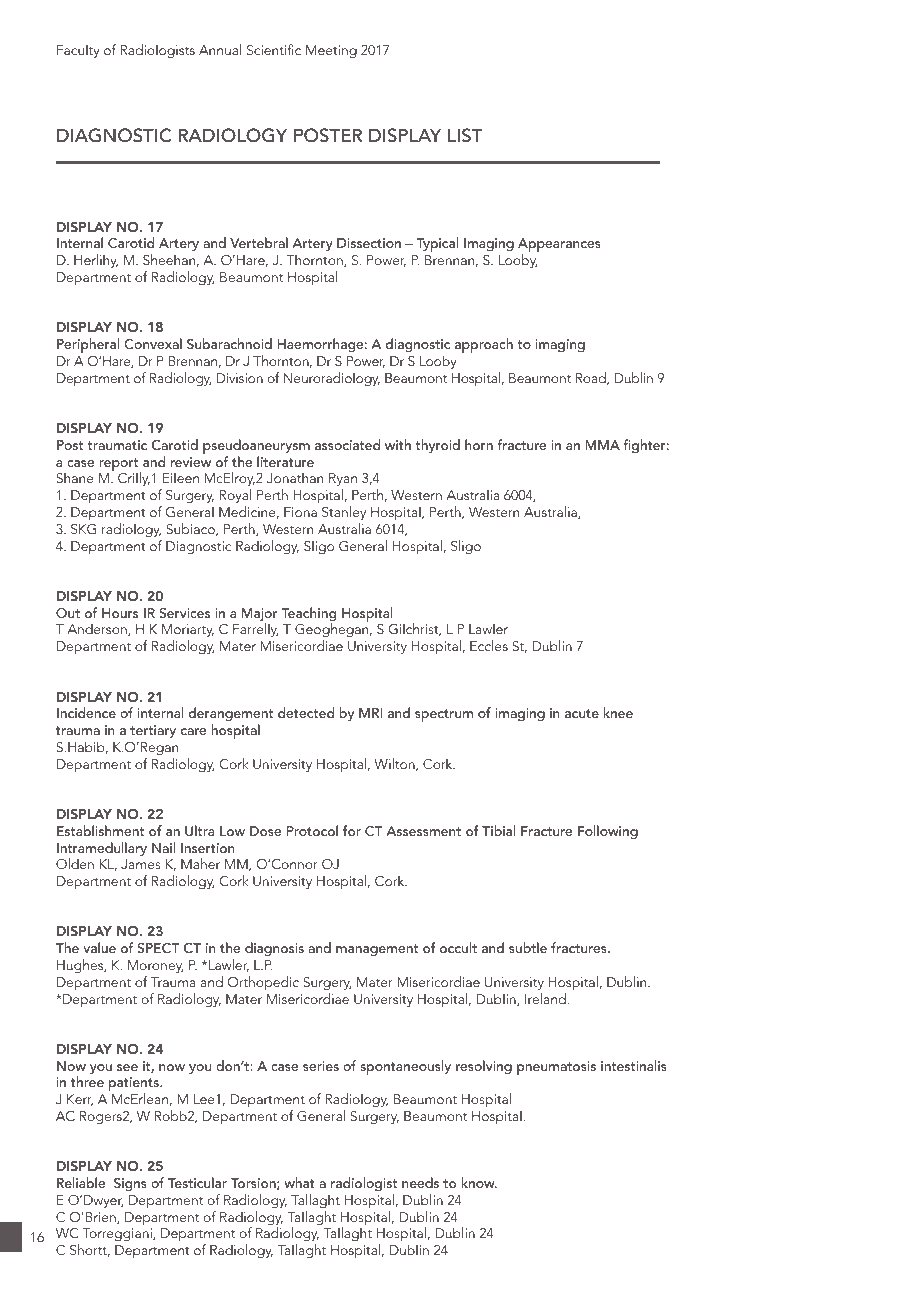  Describe the element at coordinates (130, 1185) in the screenshot. I see `Signs` at that location.
